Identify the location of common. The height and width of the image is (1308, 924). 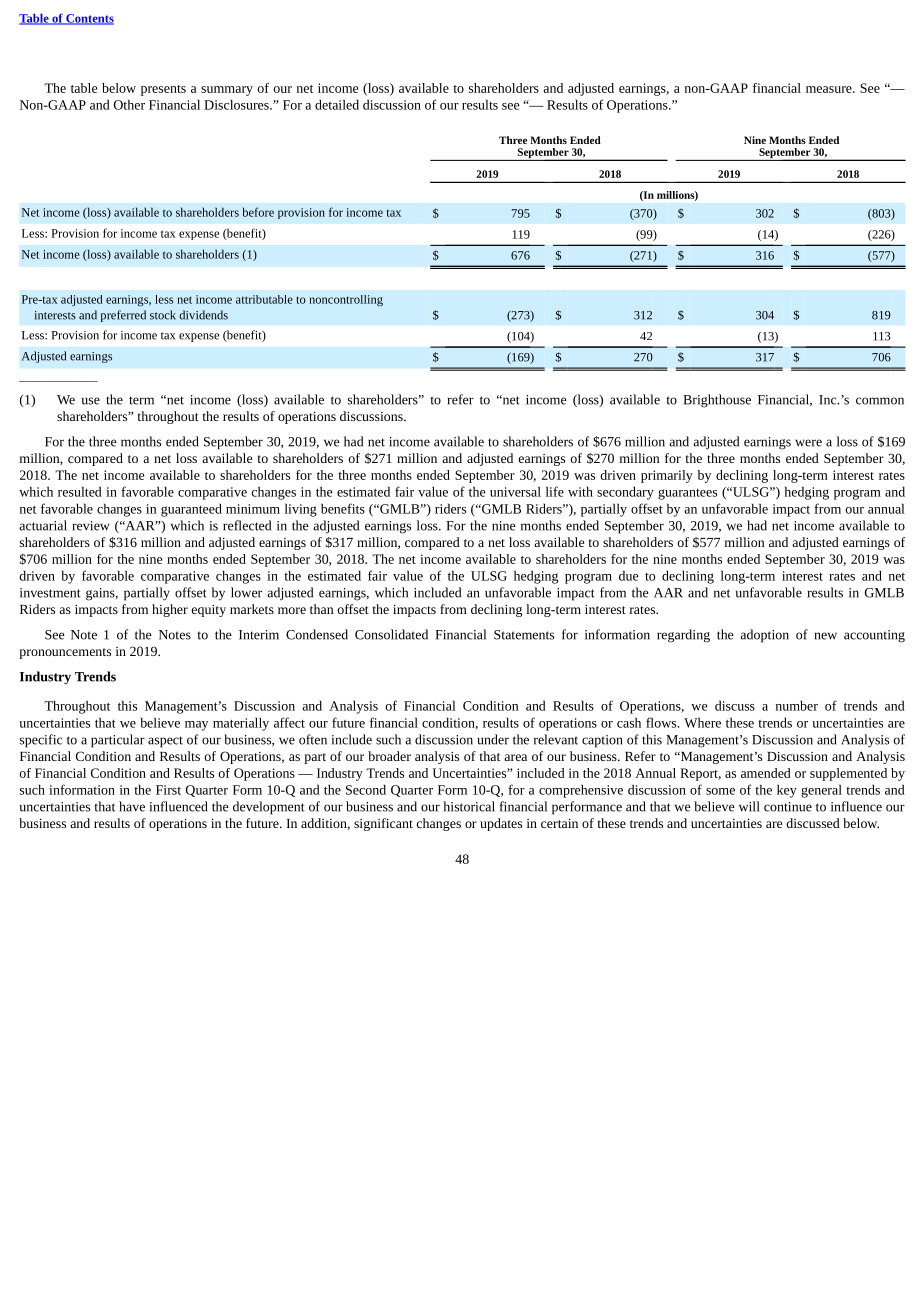
(880, 401).
